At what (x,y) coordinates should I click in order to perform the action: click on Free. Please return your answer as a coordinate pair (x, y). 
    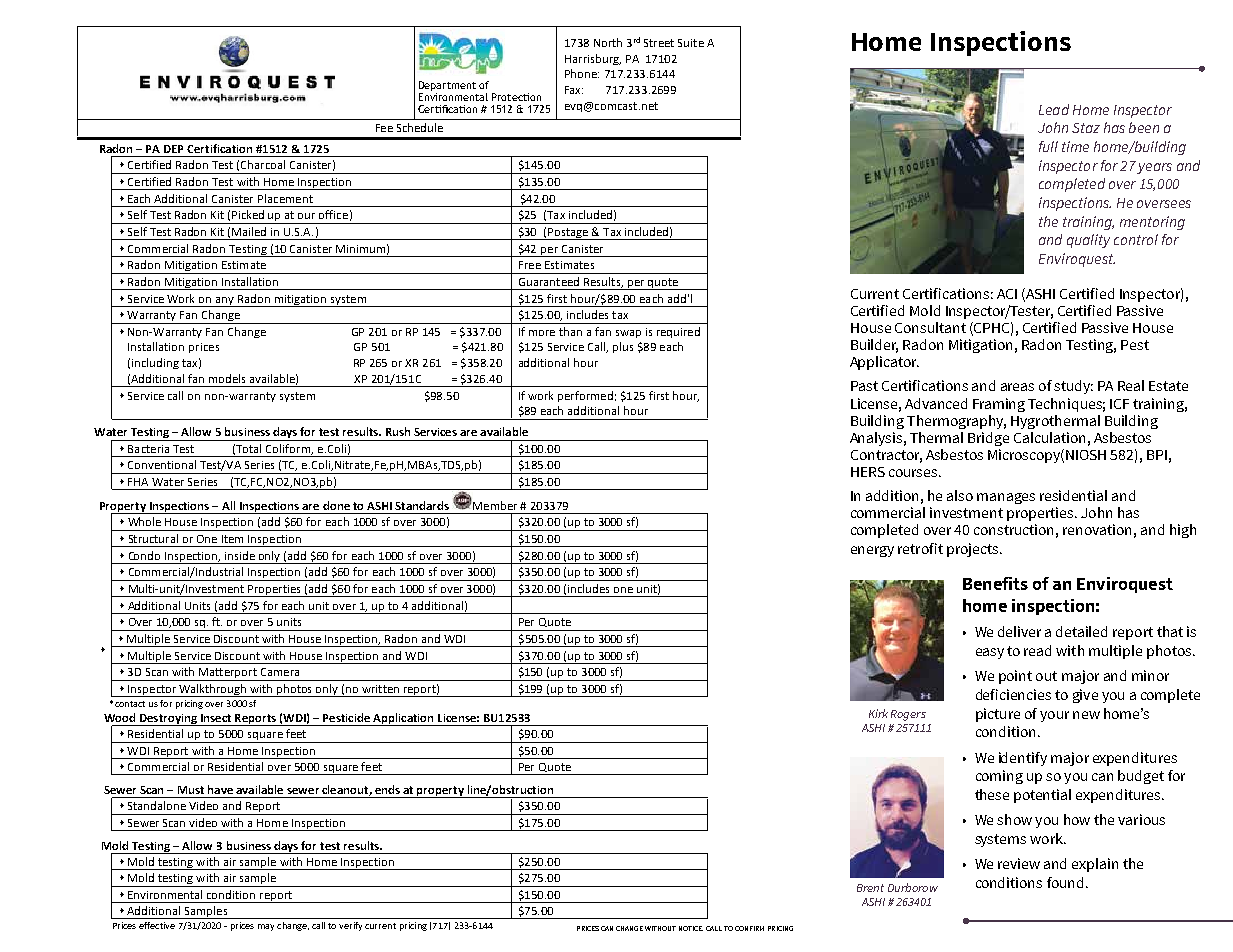
    Looking at the image, I should click on (530, 265).
